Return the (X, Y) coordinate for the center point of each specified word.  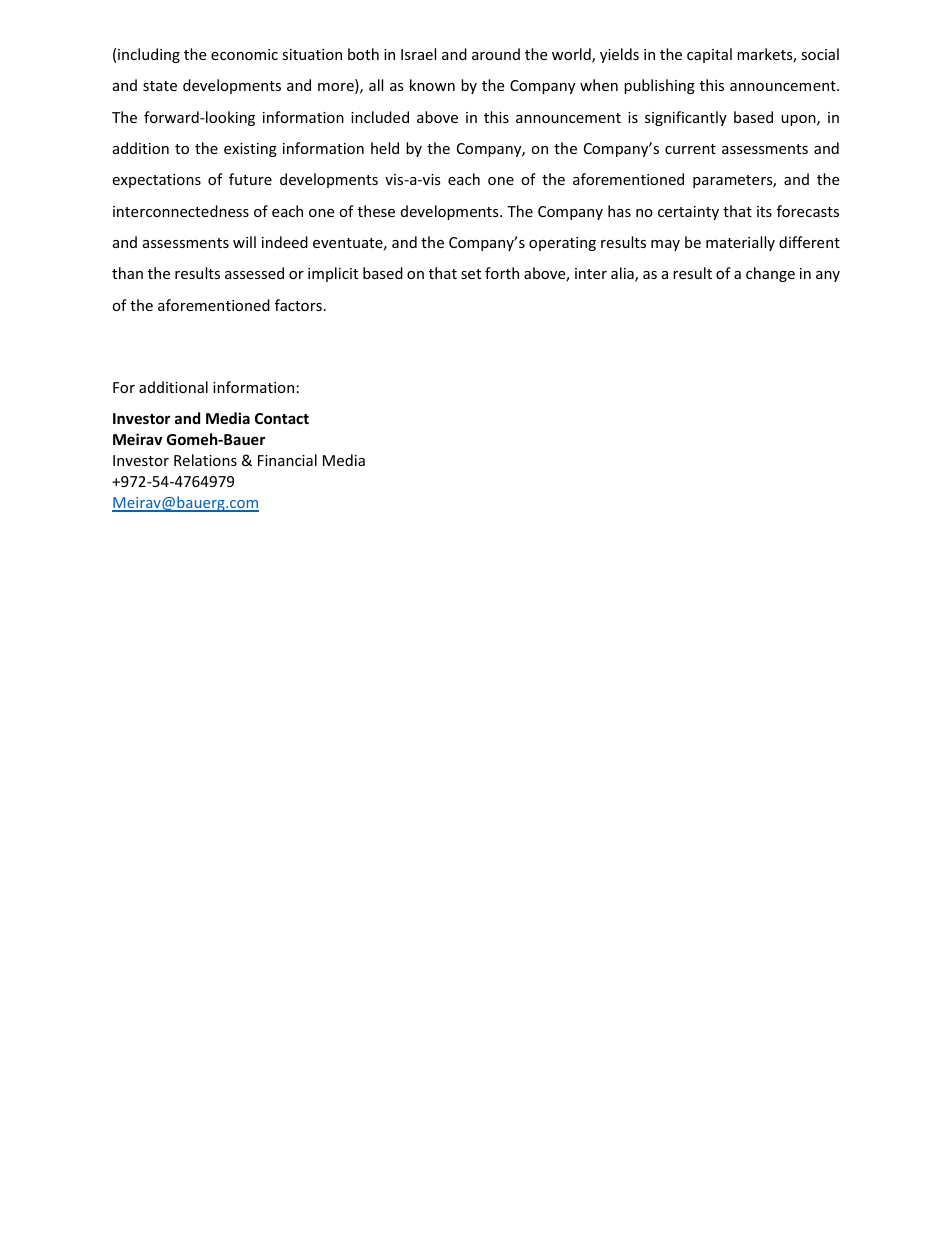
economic (244, 54)
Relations (205, 460)
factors (298, 305)
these (376, 211)
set (471, 274)
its (764, 211)
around (496, 54)
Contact (282, 418)
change (770, 274)
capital (709, 55)
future (250, 179)
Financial (287, 460)
